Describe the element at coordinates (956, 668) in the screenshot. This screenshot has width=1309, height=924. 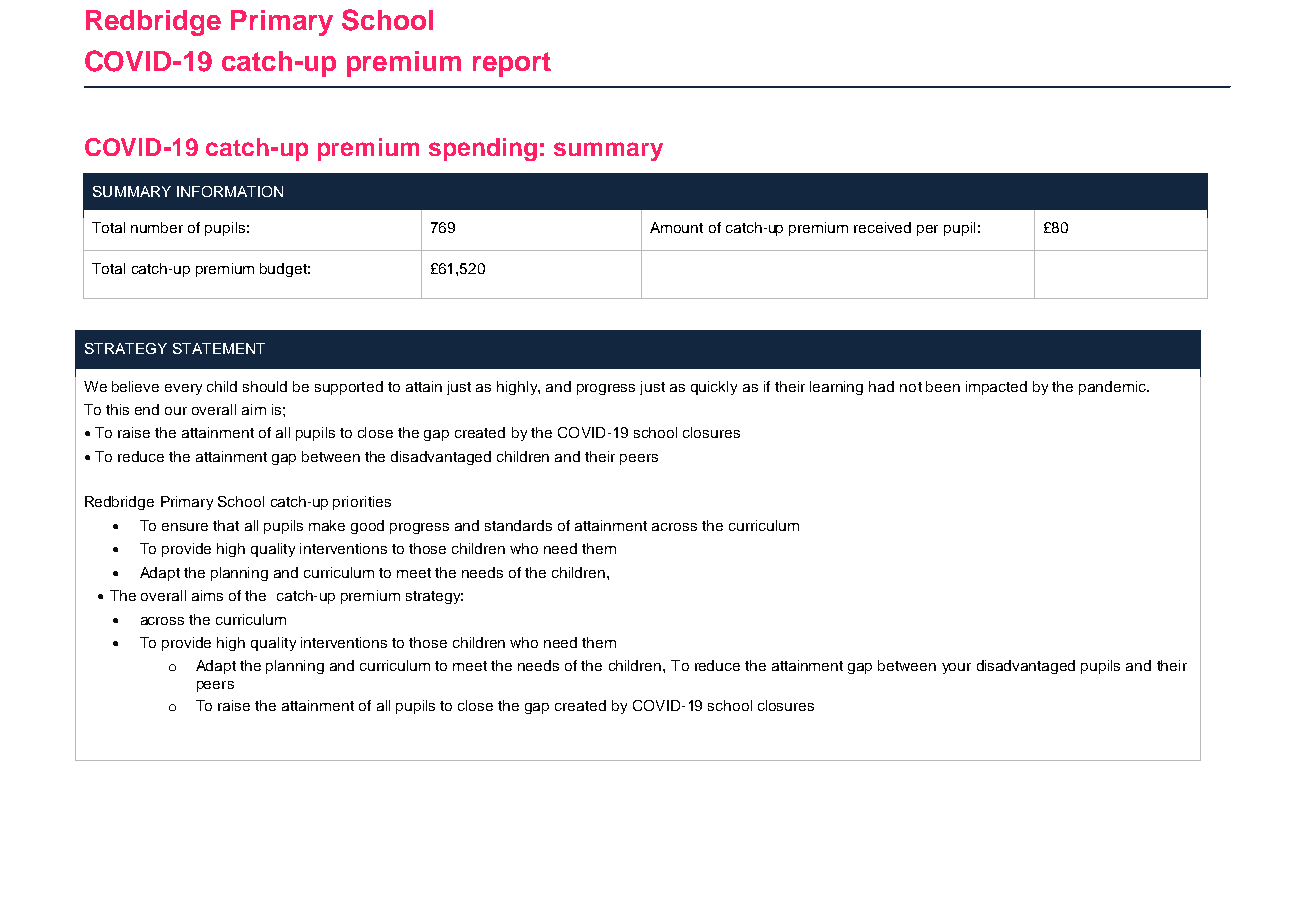
I see `your` at that location.
